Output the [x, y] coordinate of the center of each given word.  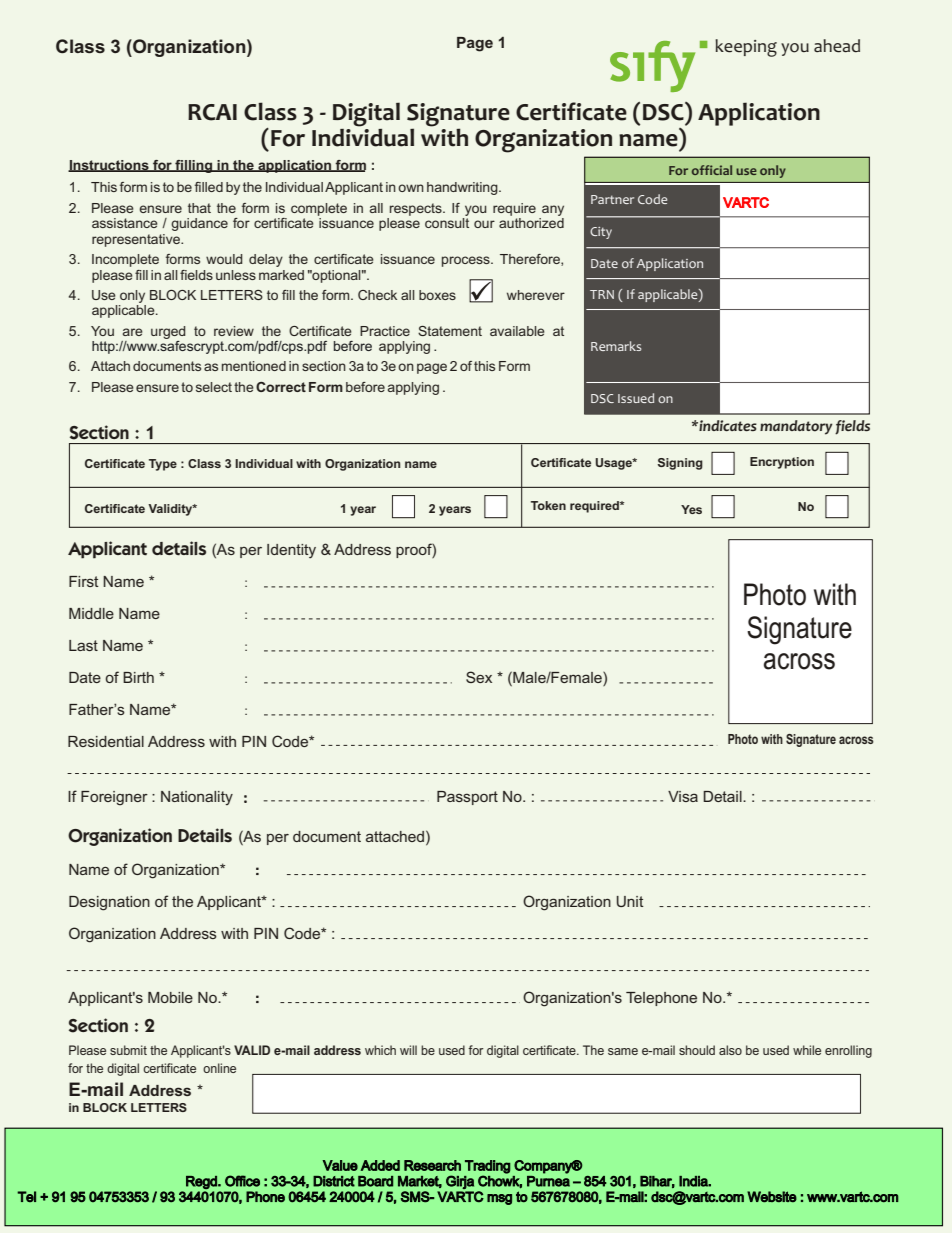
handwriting [463, 188]
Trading [487, 1168]
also [730, 1050]
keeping [746, 48]
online [219, 1068]
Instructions [109, 166]
